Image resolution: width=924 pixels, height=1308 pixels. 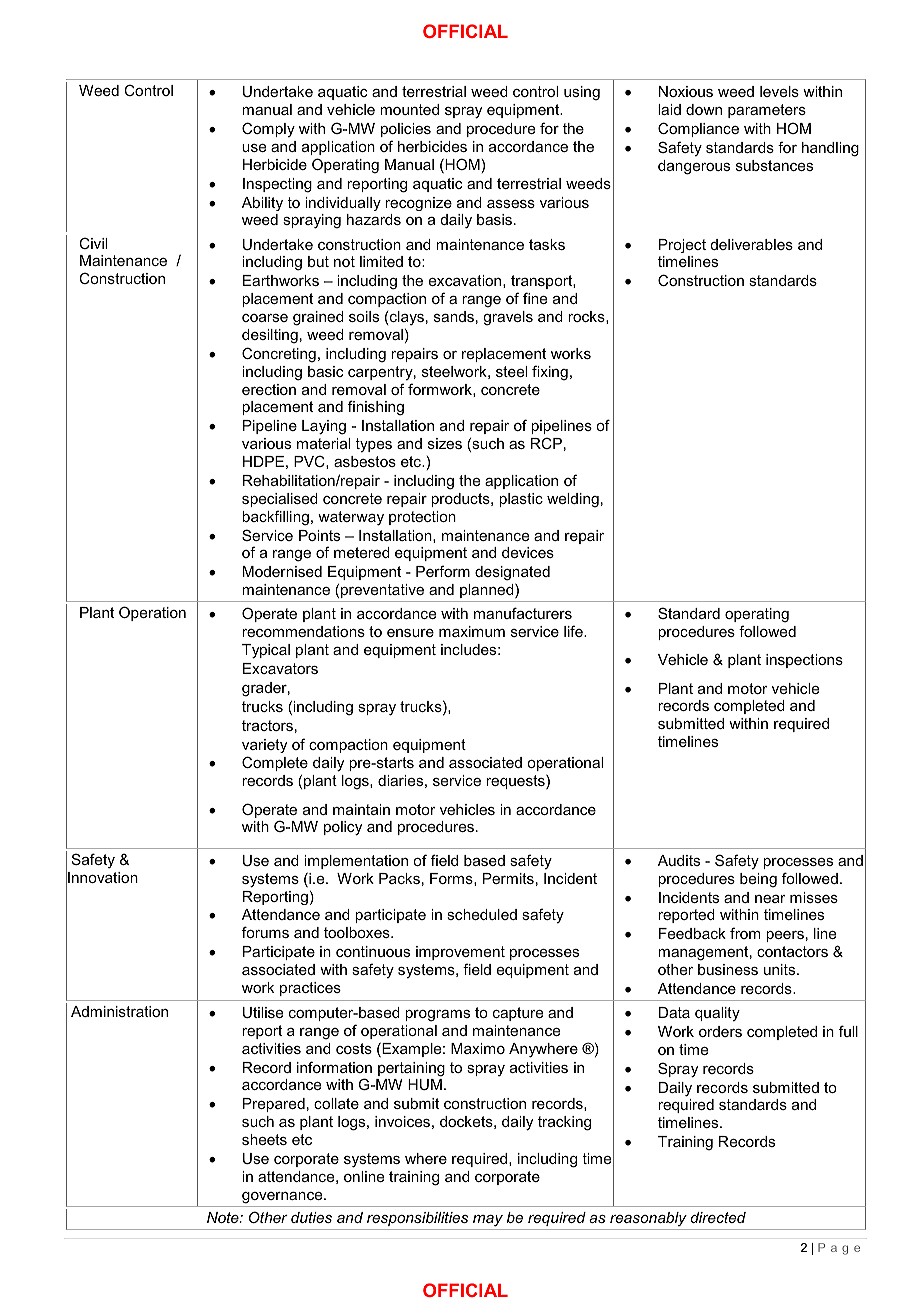 What do you see at coordinates (804, 661) in the image?
I see `inspections` at bounding box center [804, 661].
